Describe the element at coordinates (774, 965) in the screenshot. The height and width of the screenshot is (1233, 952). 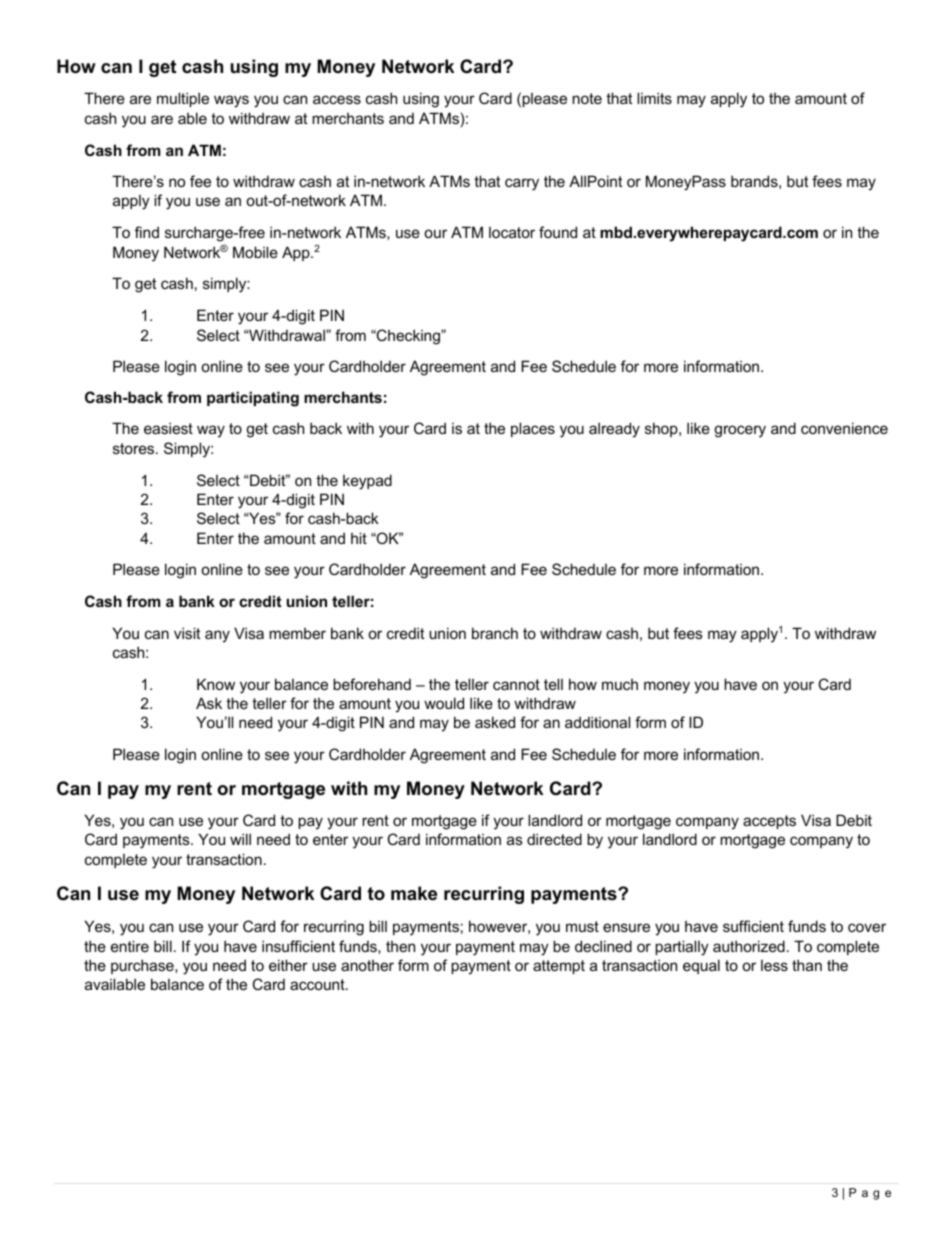
I see `less` at that location.
